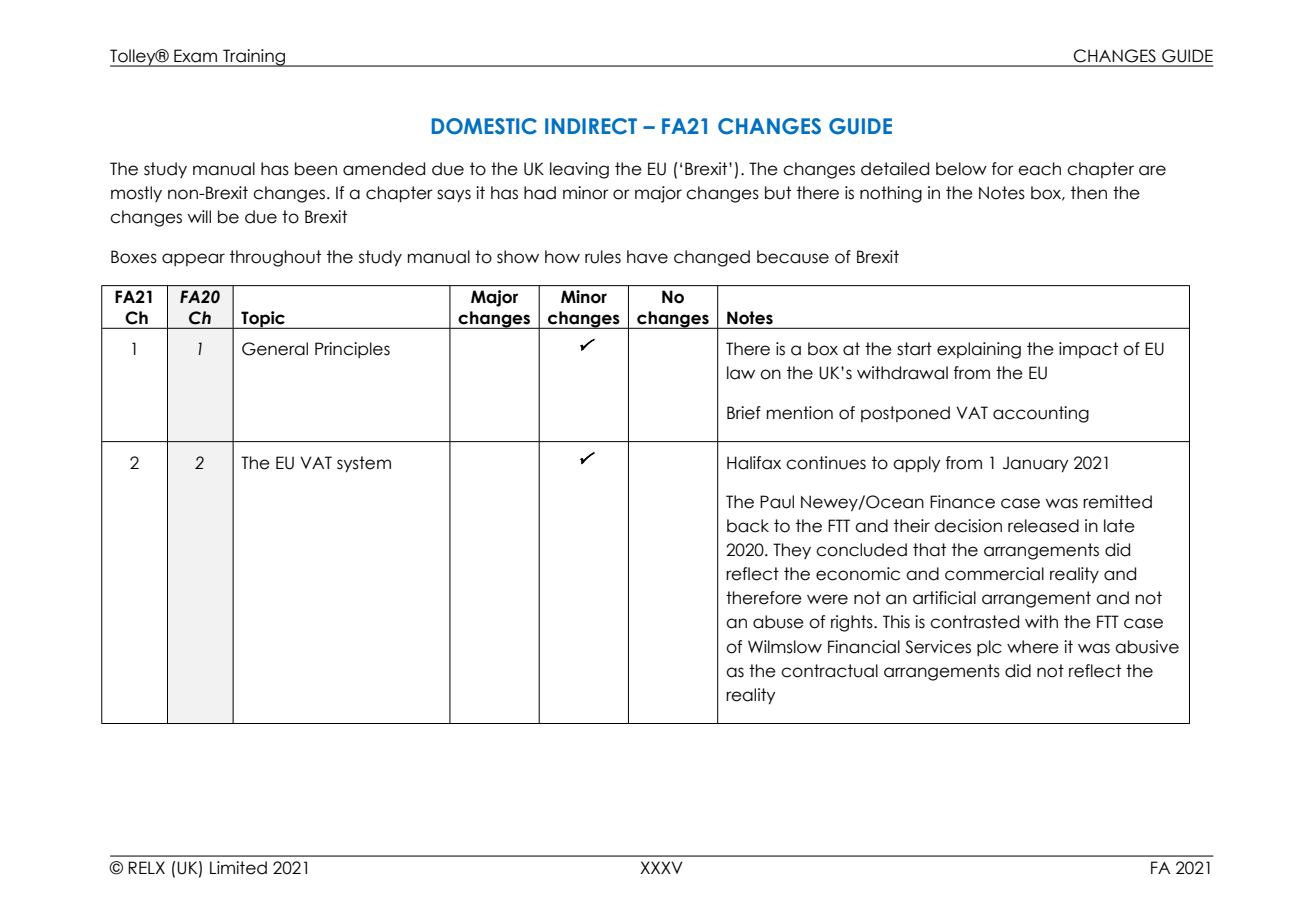 The height and width of the screenshot is (924, 1308). Describe the element at coordinates (1039, 169) in the screenshot. I see `each` at that location.
